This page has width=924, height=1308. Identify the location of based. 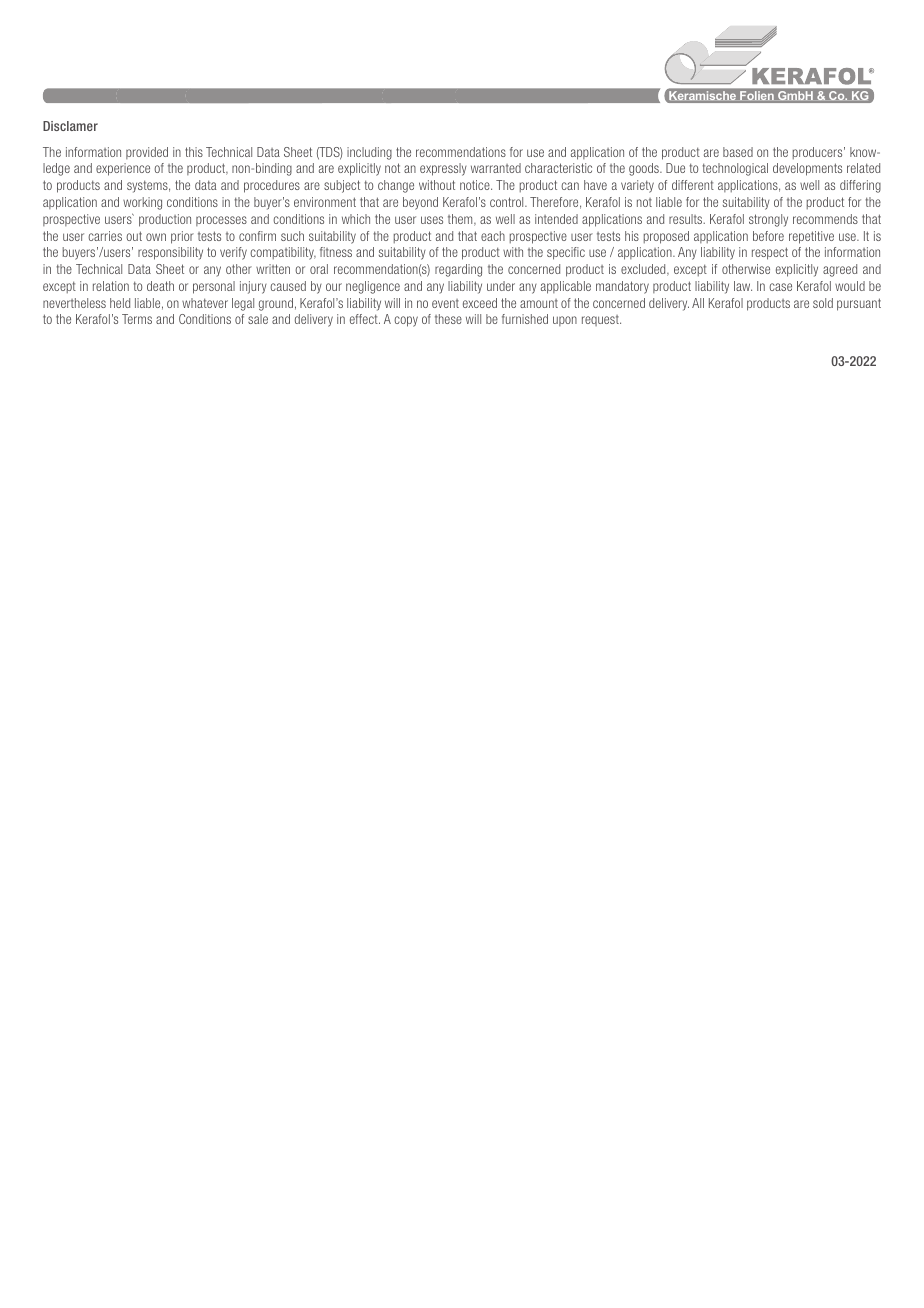
(738, 152).
